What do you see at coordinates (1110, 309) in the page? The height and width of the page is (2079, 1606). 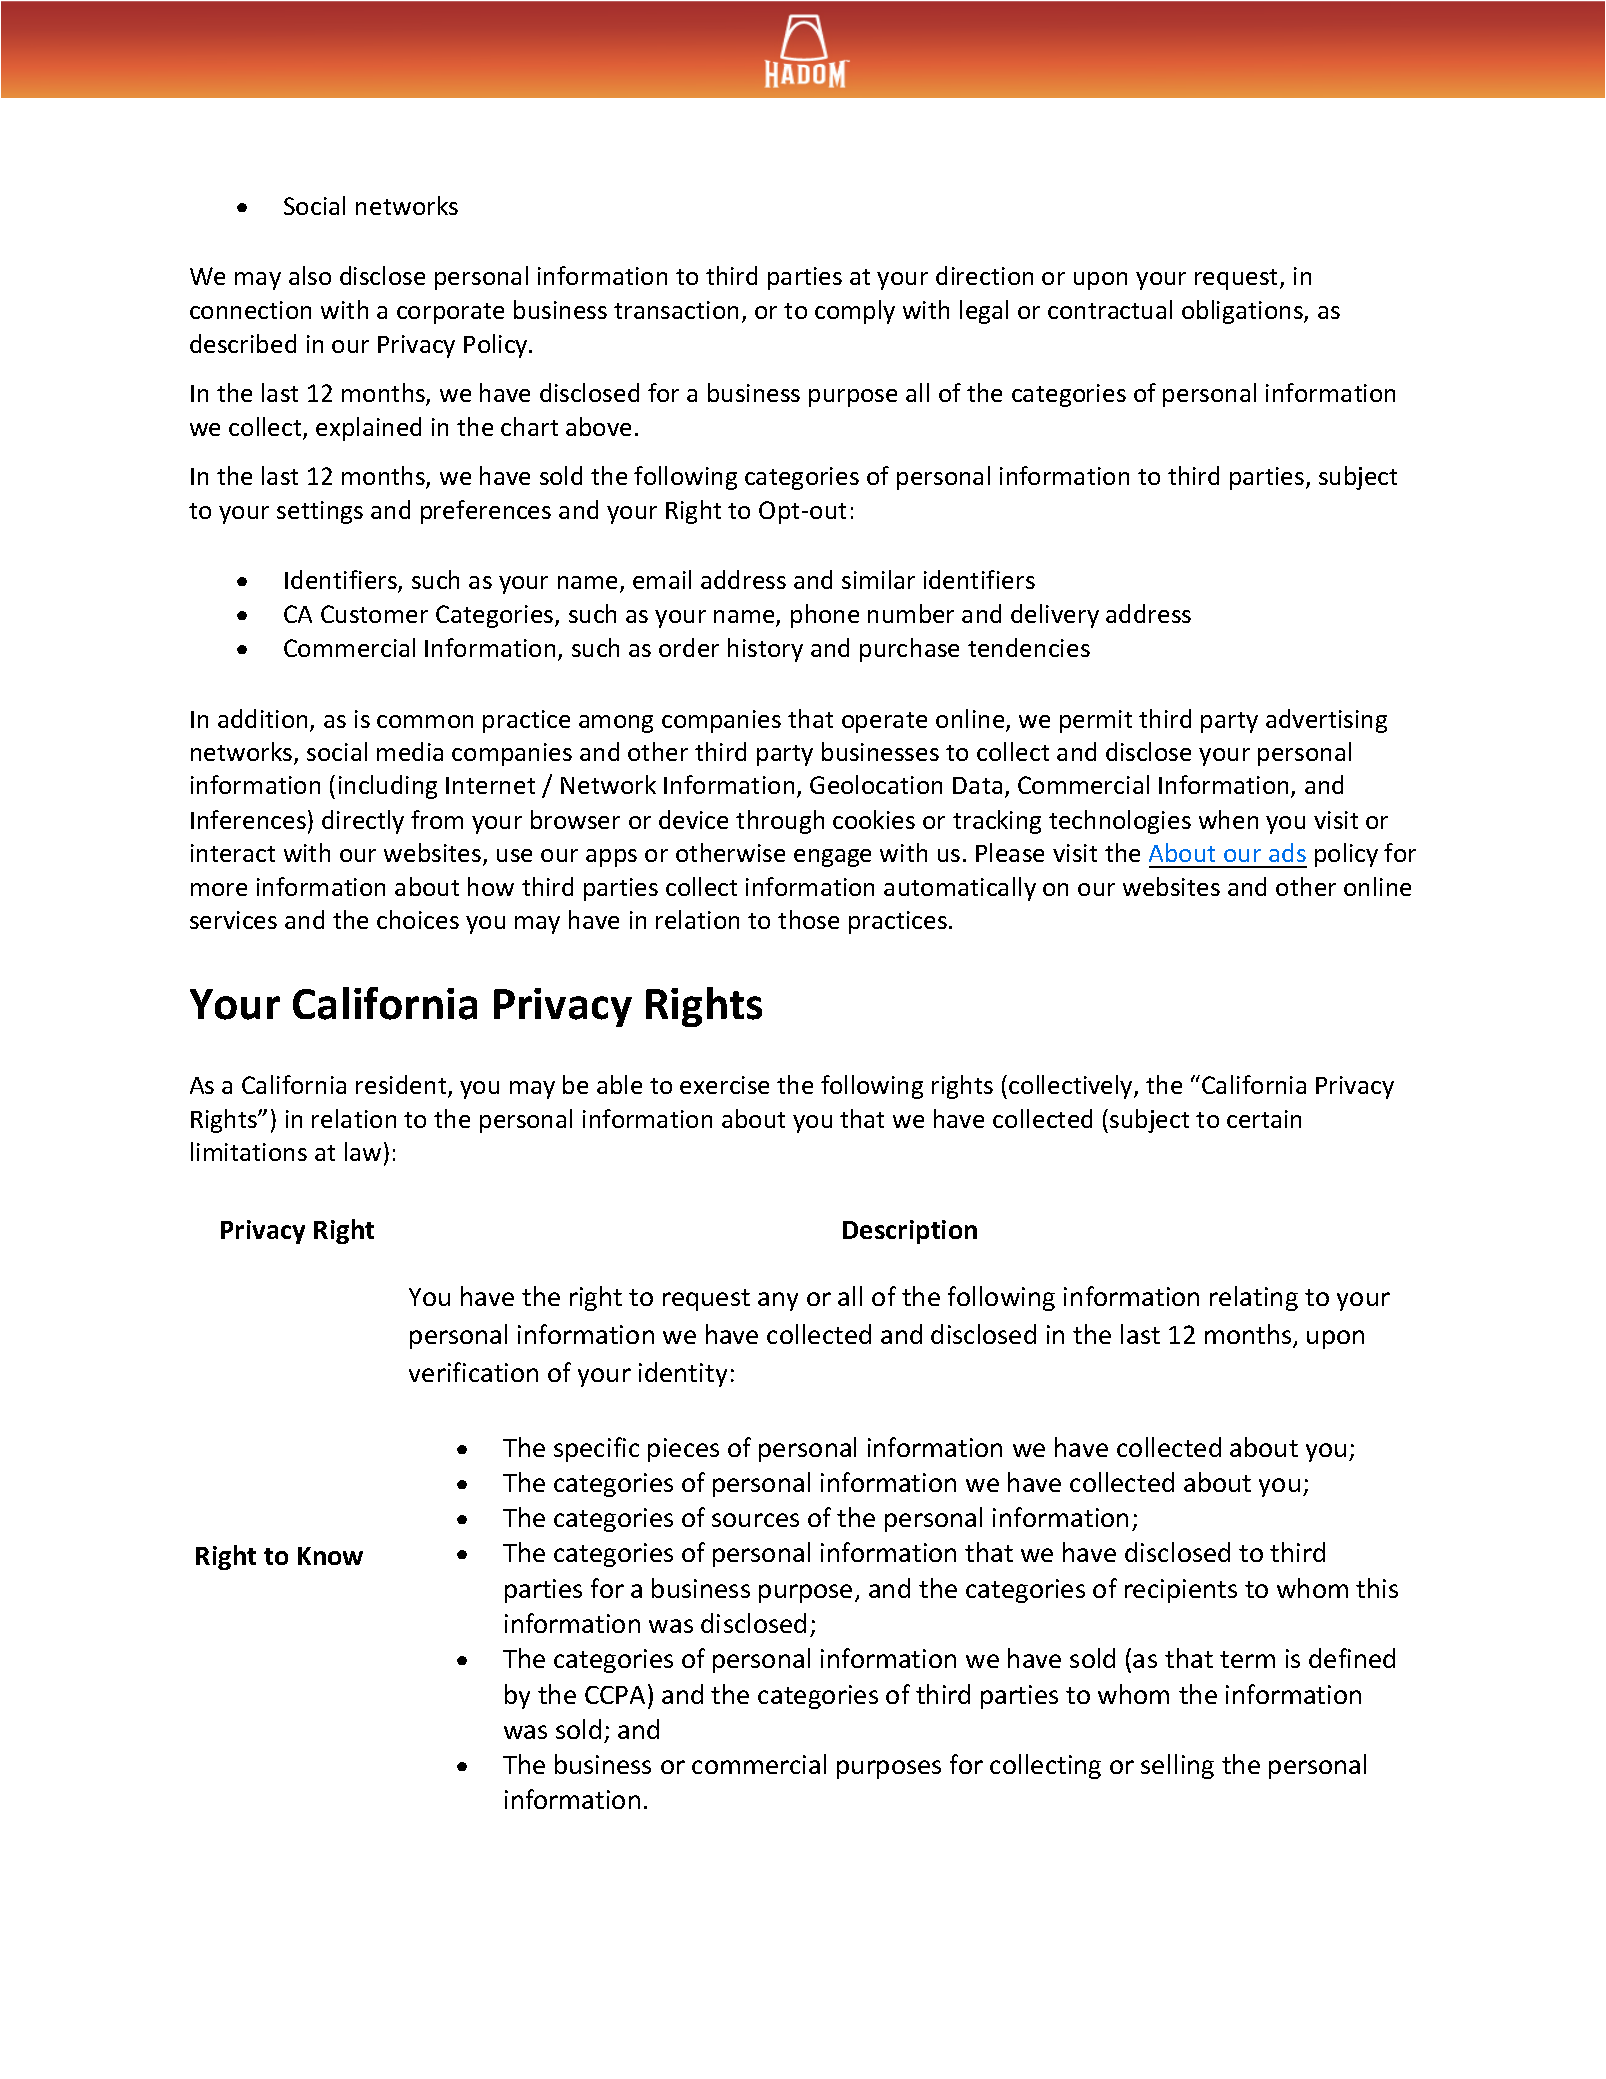 I see `contractual` at bounding box center [1110, 309].
